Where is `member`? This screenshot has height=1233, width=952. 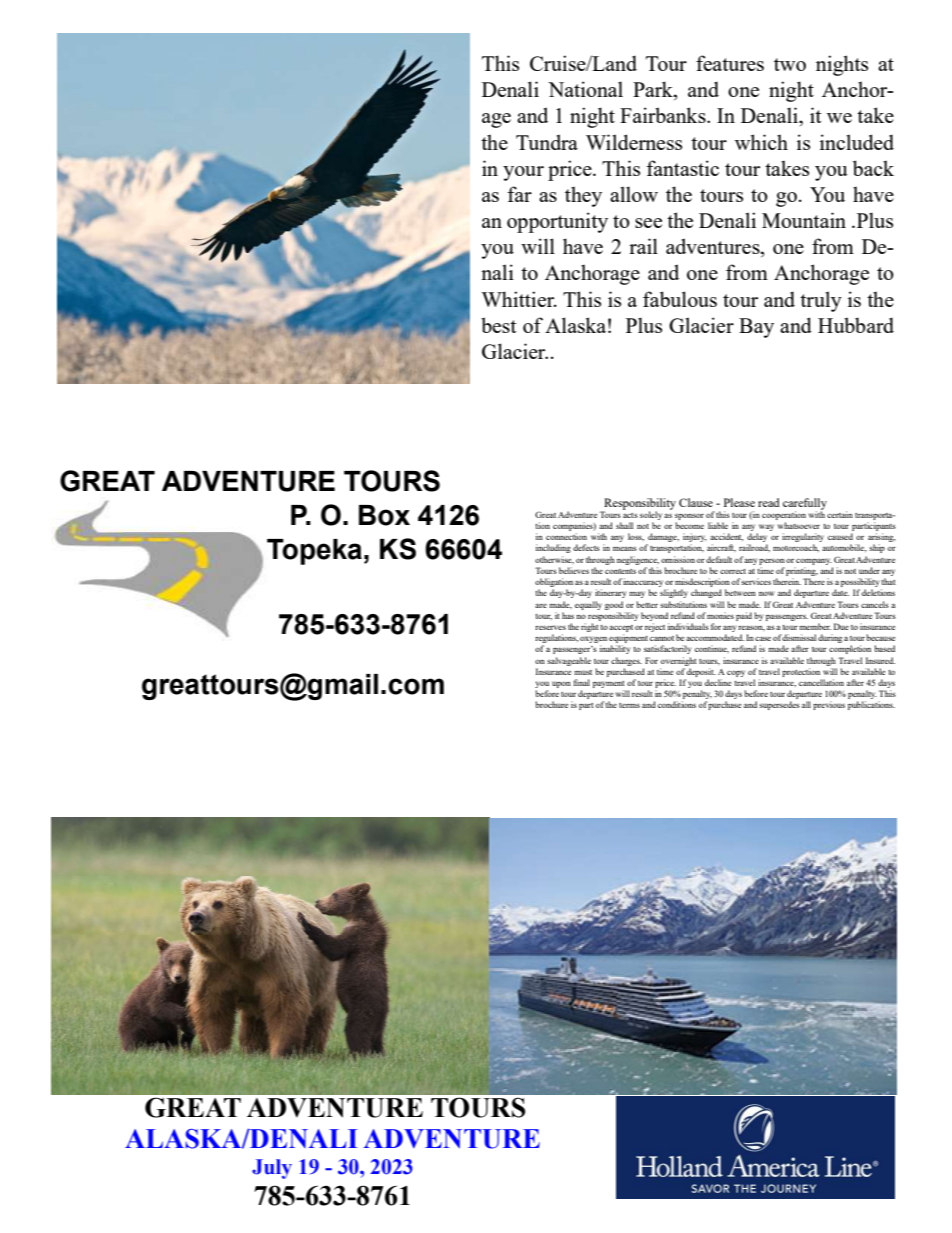 member is located at coordinates (815, 626).
